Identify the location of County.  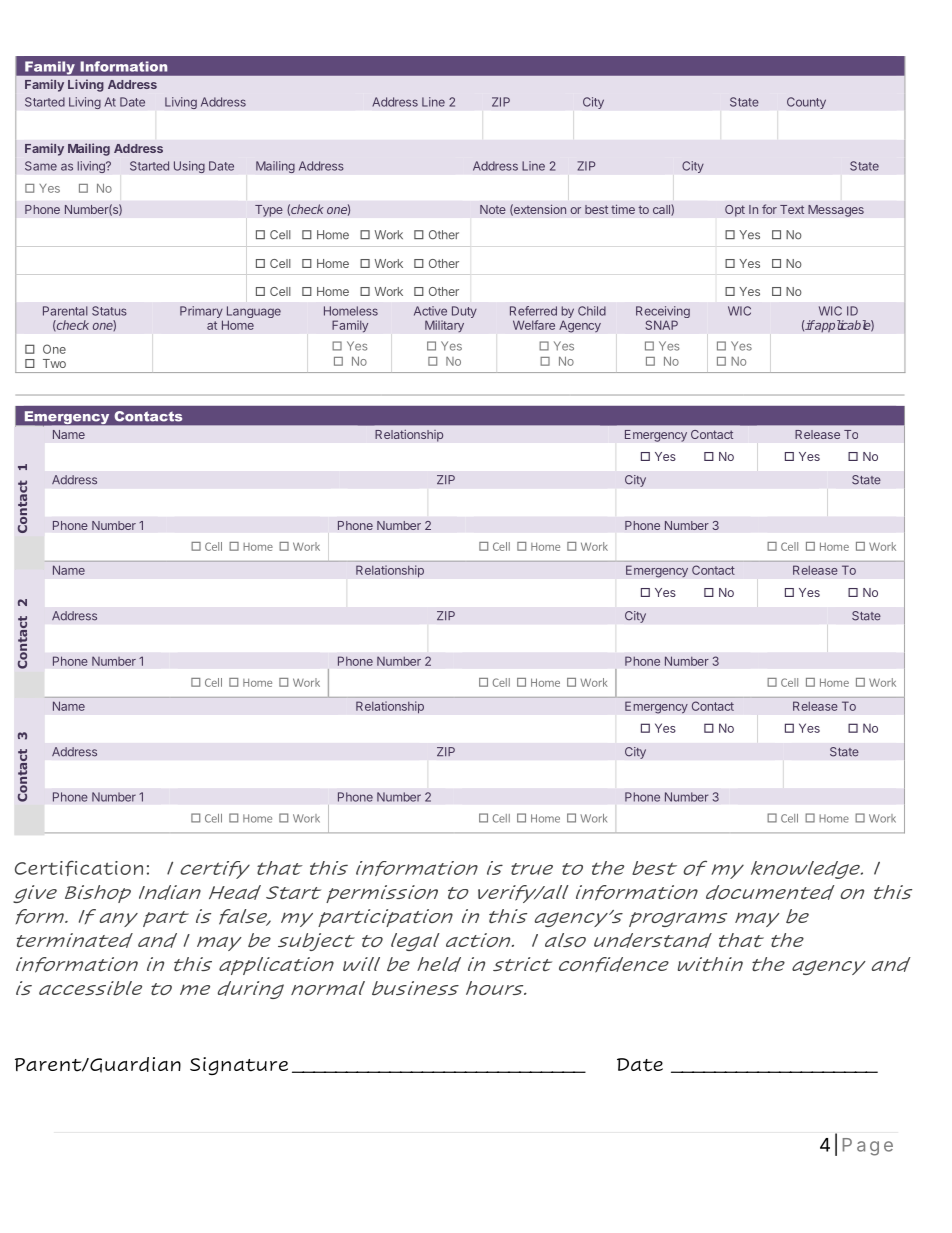
(806, 103).
